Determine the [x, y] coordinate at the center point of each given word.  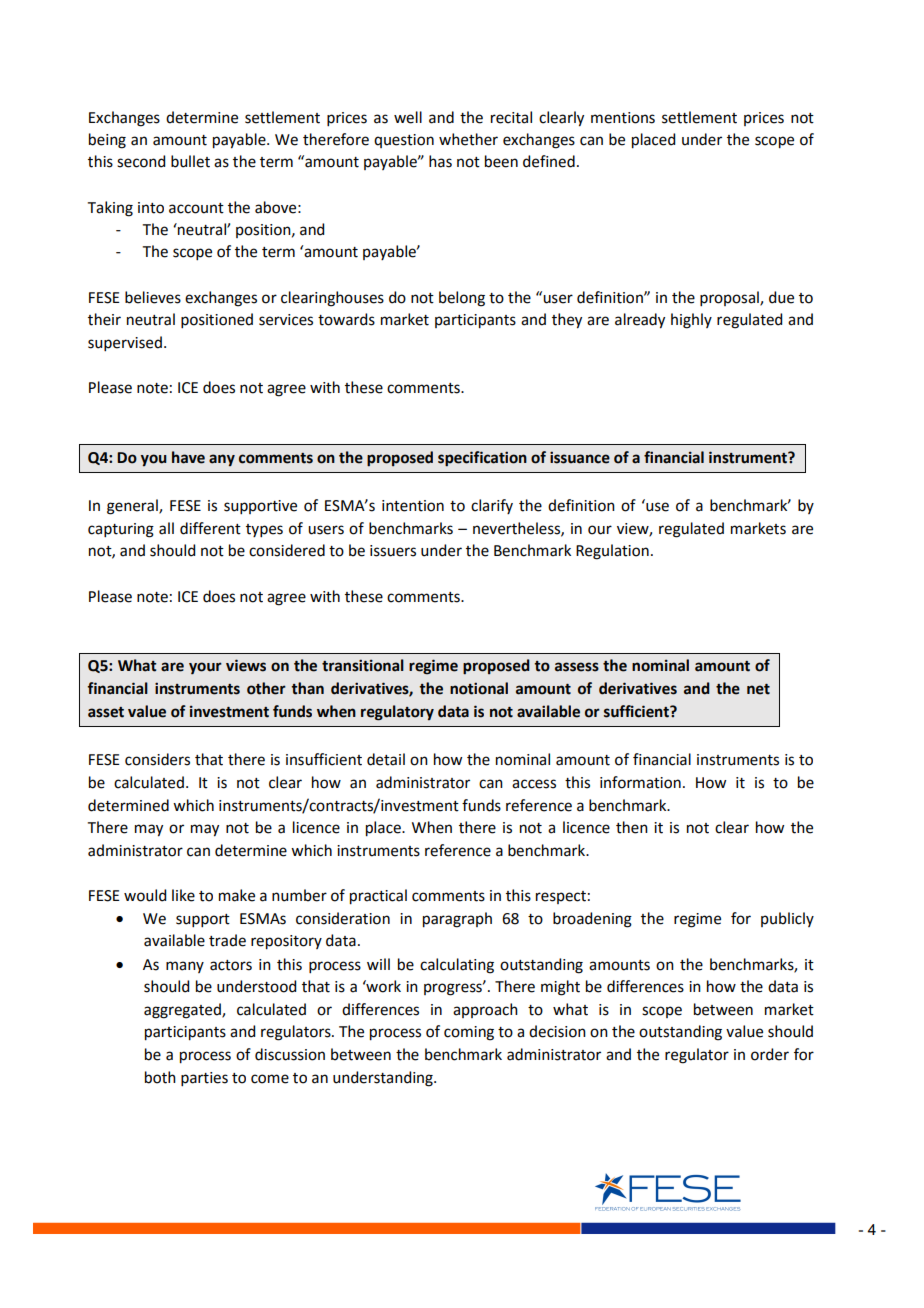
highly [691, 321]
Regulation [612, 552]
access [534, 784]
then [632, 827]
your [205, 668]
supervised [125, 343]
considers [157, 759]
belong [462, 299]
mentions [623, 118]
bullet [190, 161]
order [770, 1054]
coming [469, 1033]
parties [204, 1079]
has [440, 161]
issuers [393, 551]
